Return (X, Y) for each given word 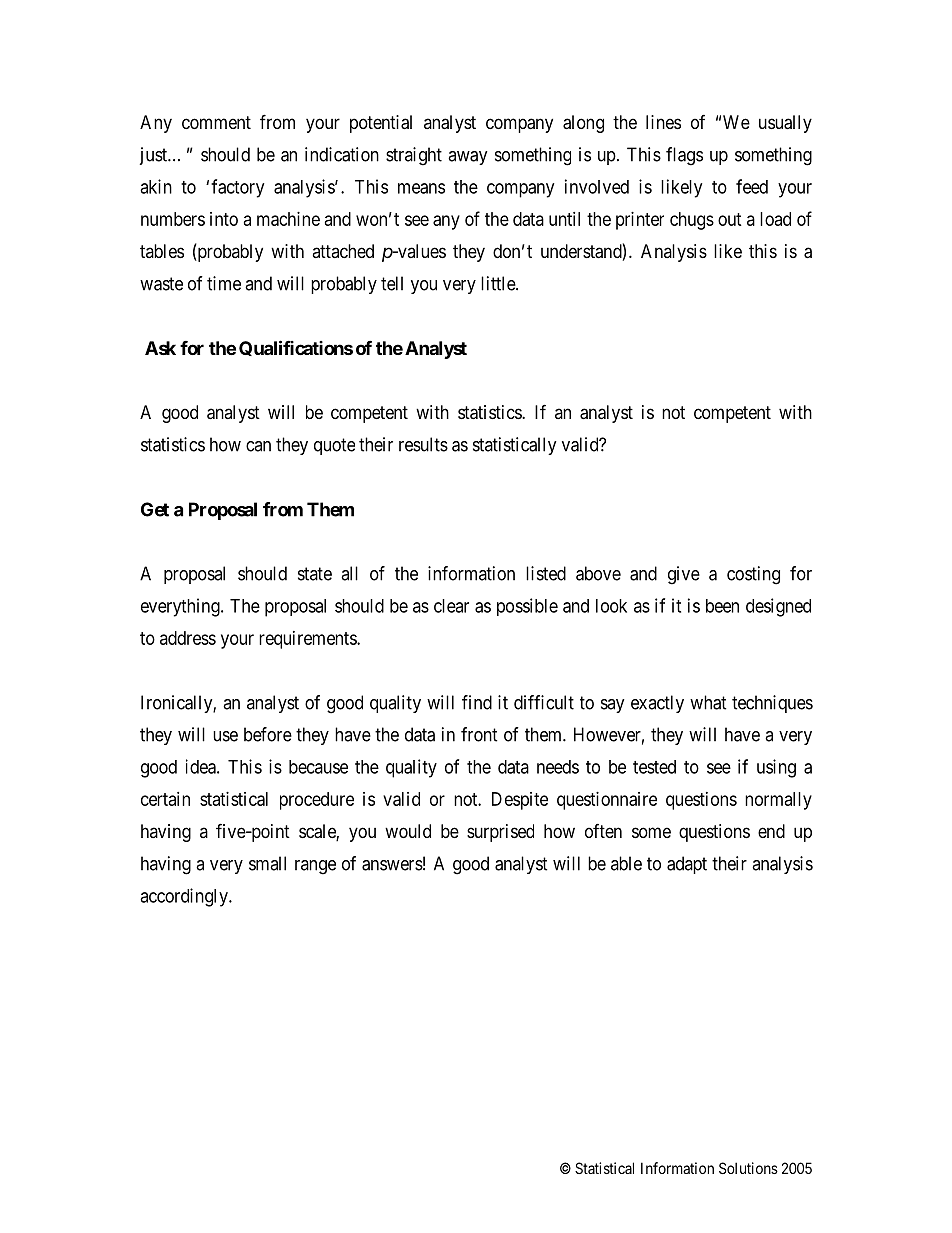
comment (216, 122)
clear (451, 606)
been (722, 606)
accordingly (185, 897)
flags (684, 156)
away (468, 158)
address (188, 638)
